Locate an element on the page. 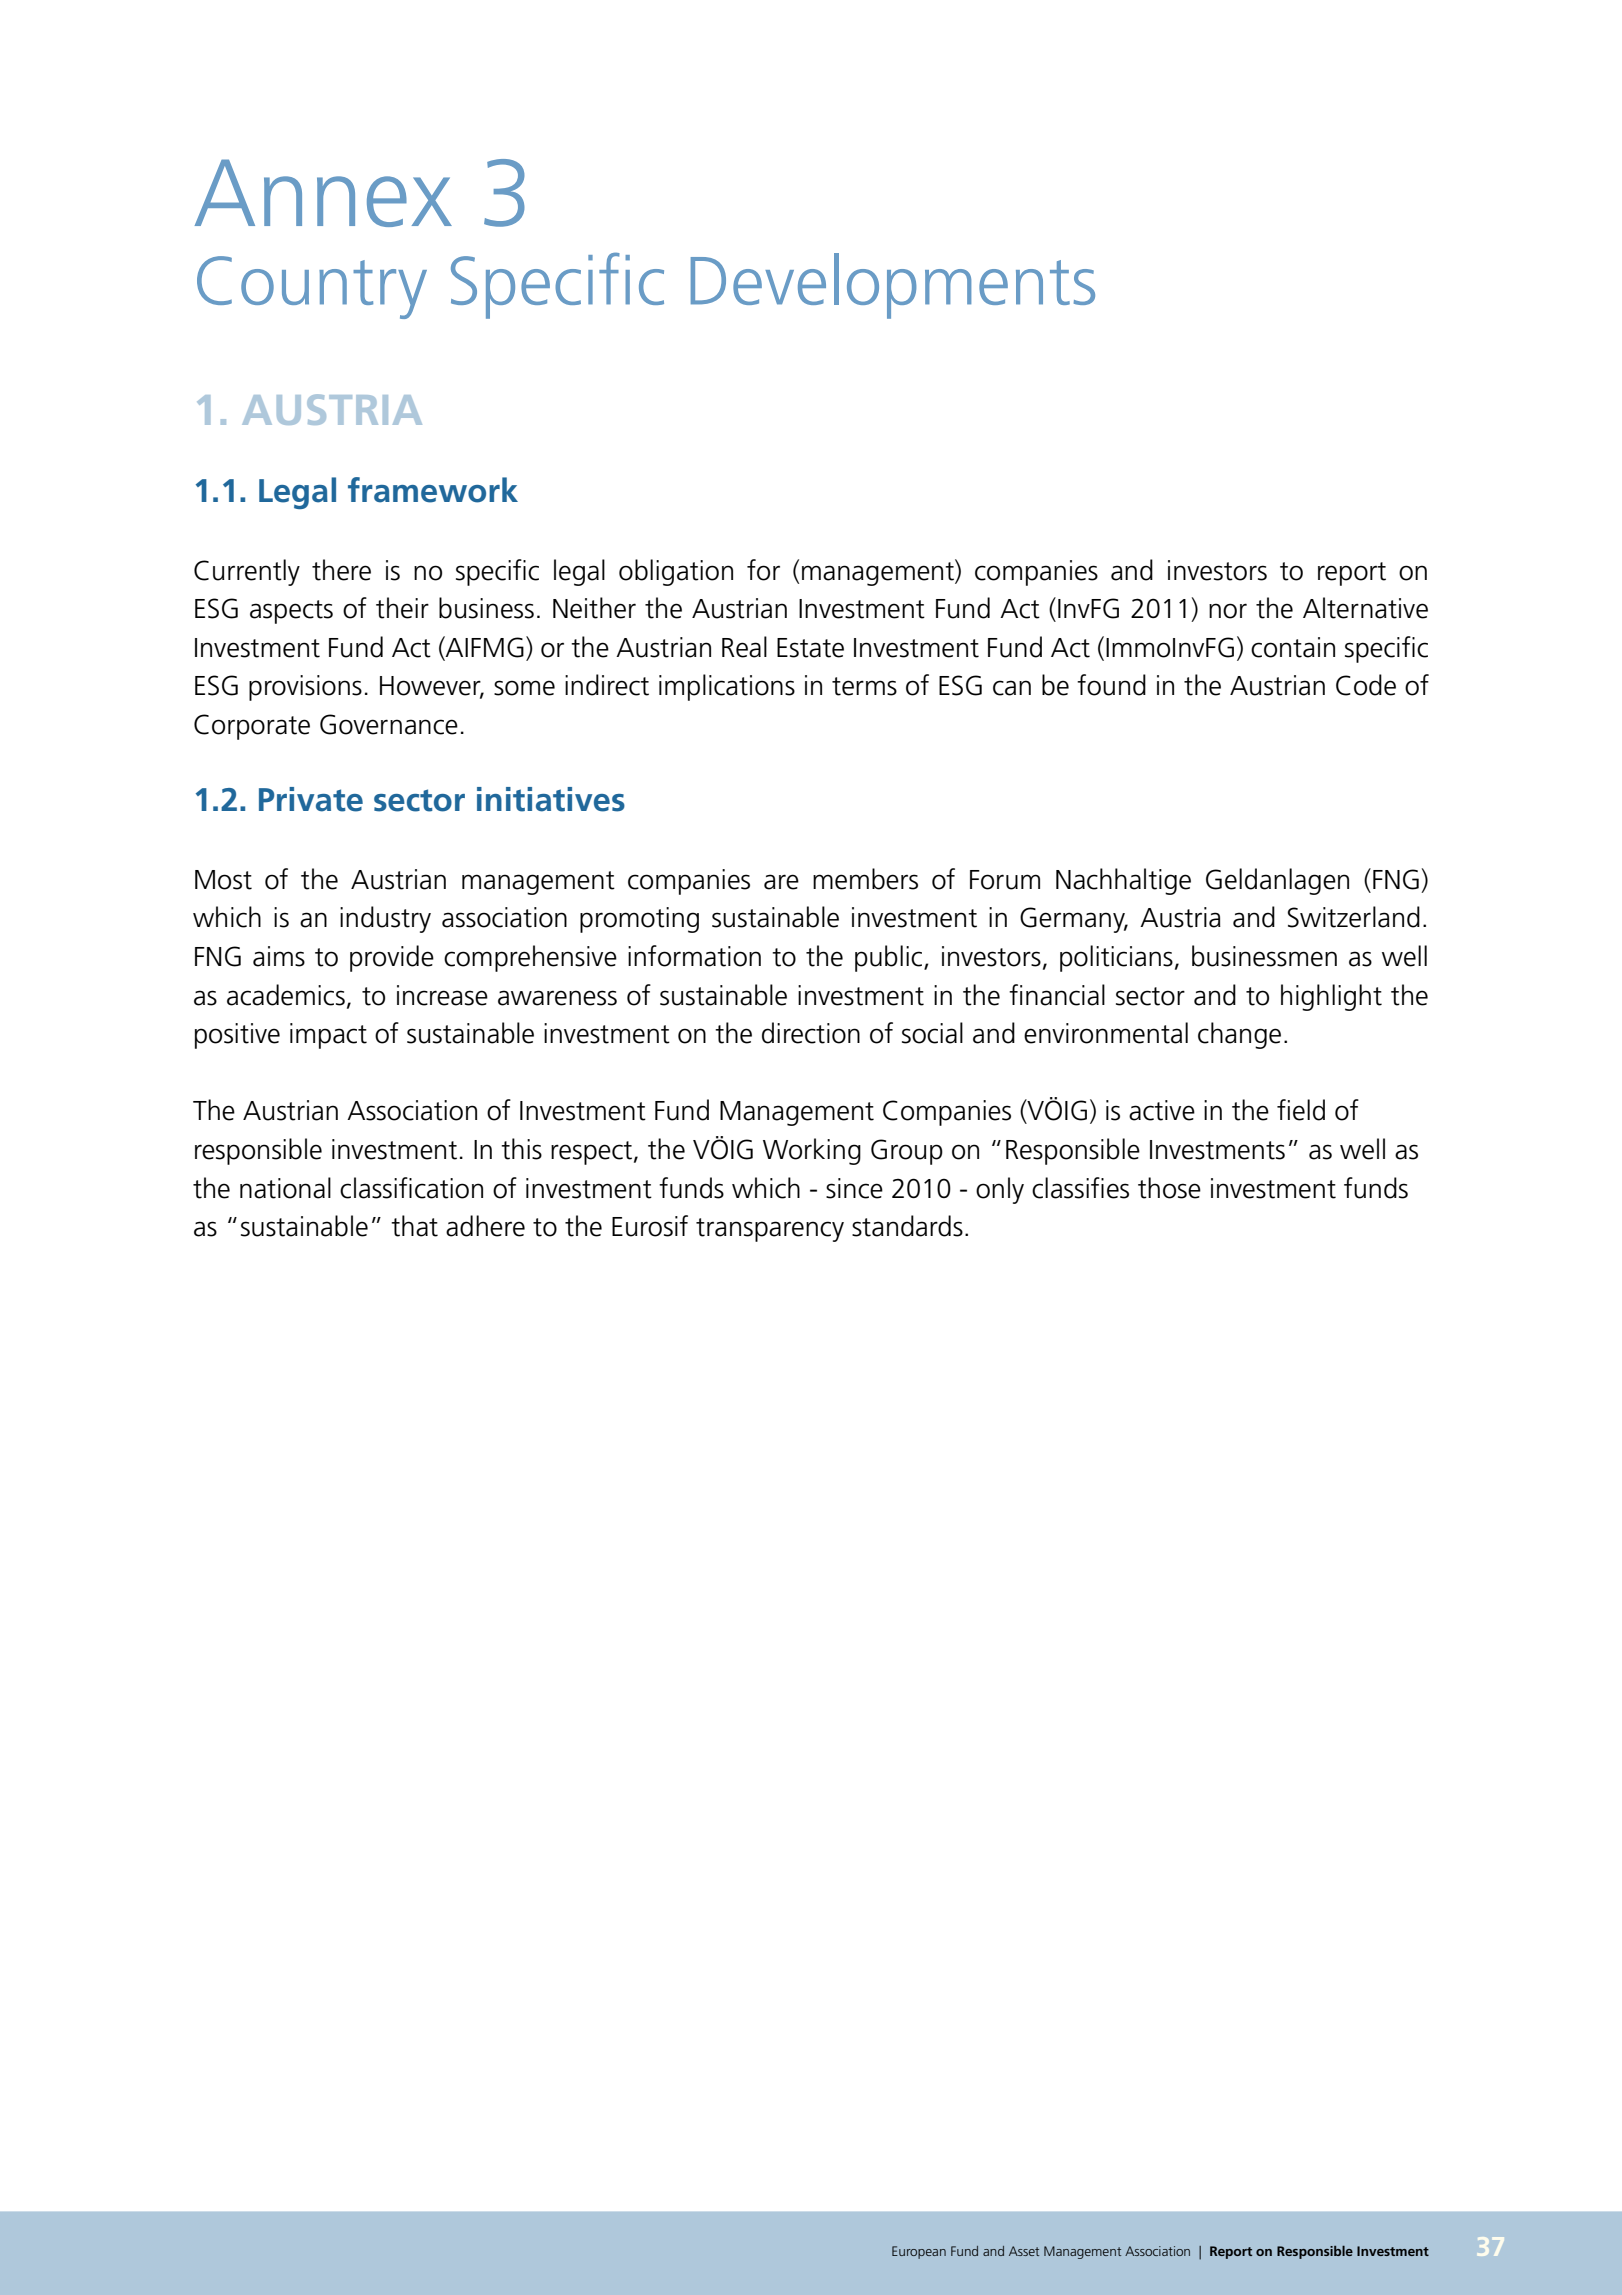 The height and width of the document is (2295, 1622). nor is located at coordinates (1228, 611).
